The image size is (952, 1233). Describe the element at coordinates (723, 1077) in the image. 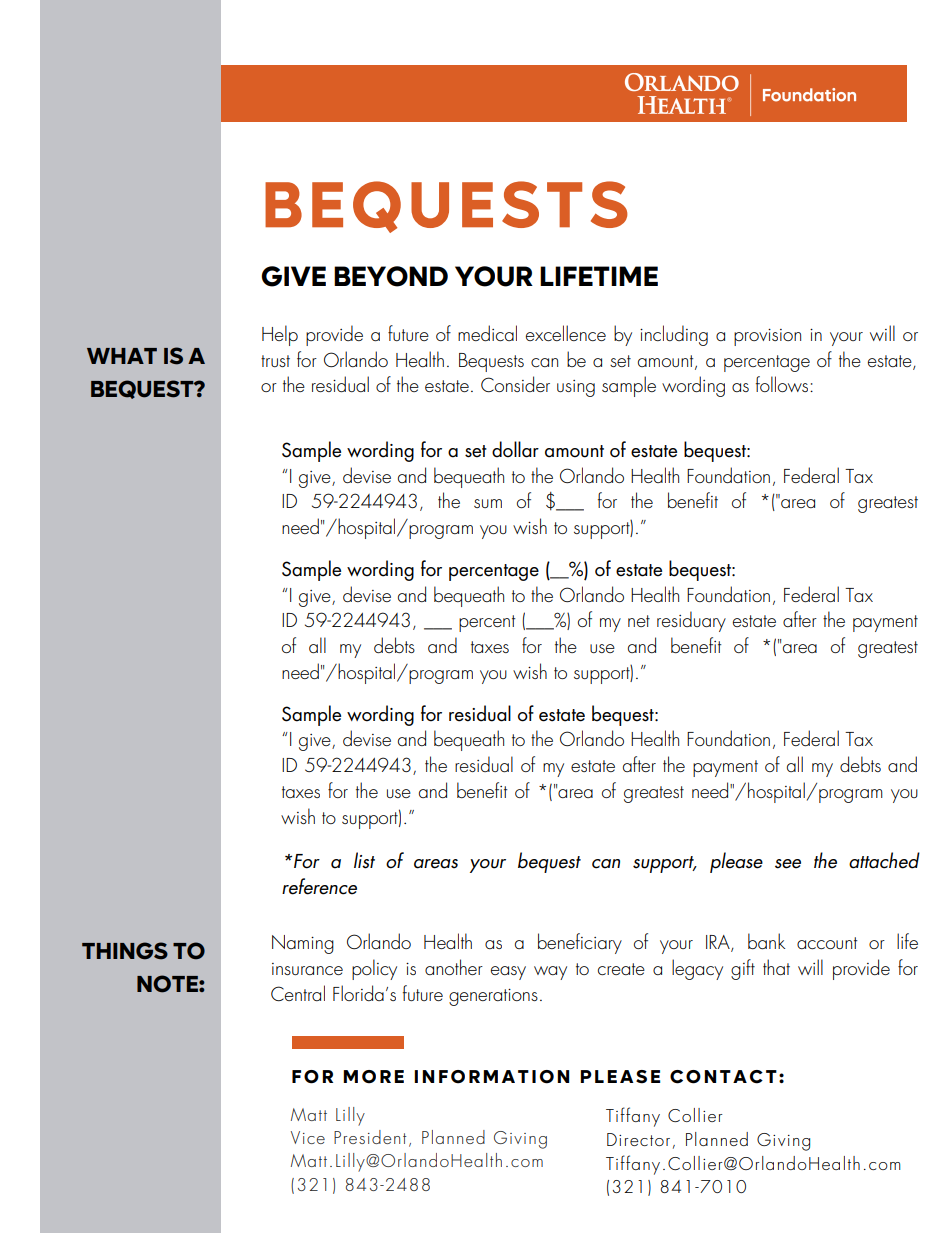

I see `CONTACT` at that location.
